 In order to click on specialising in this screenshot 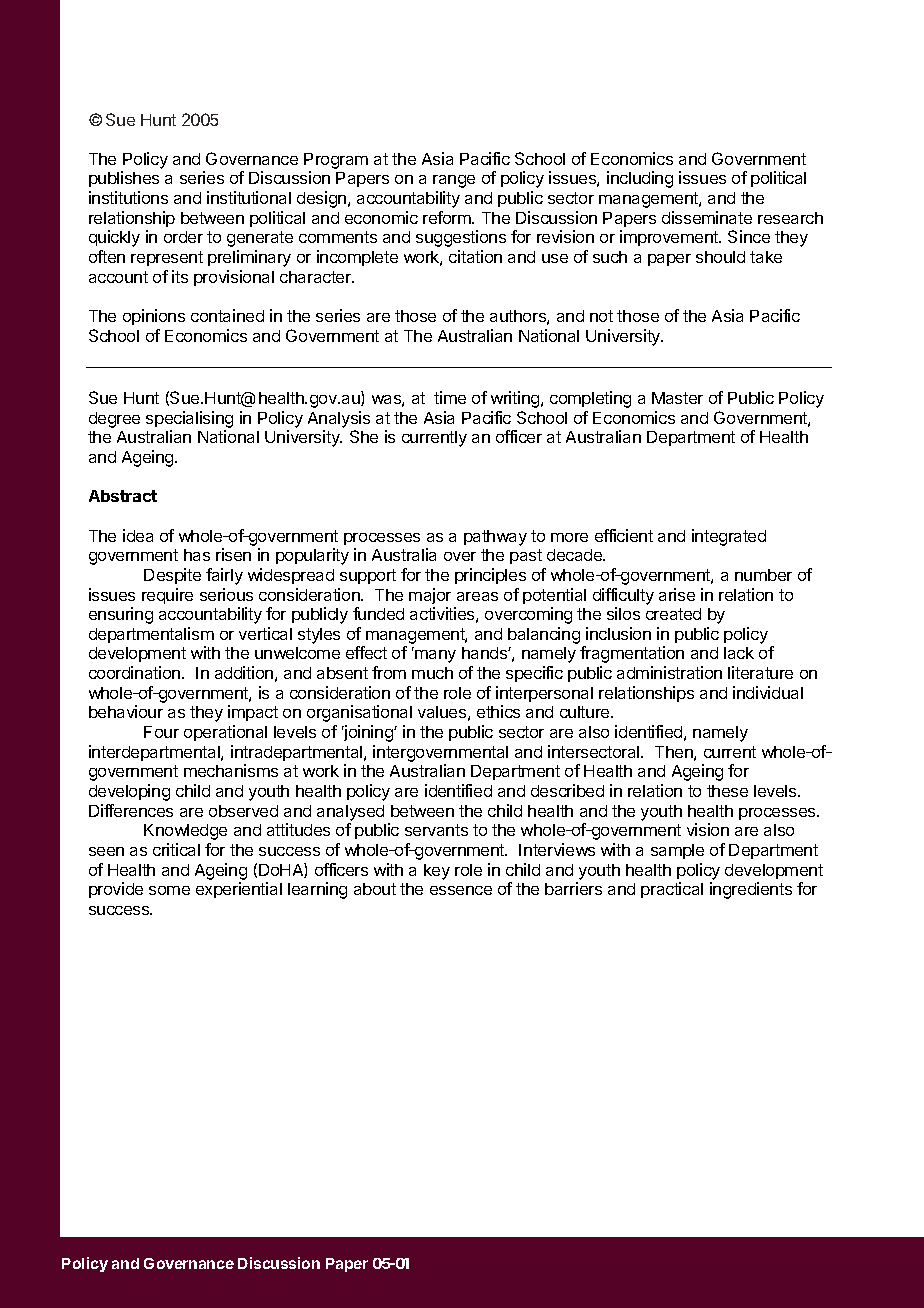, I will do `click(189, 419)`.
